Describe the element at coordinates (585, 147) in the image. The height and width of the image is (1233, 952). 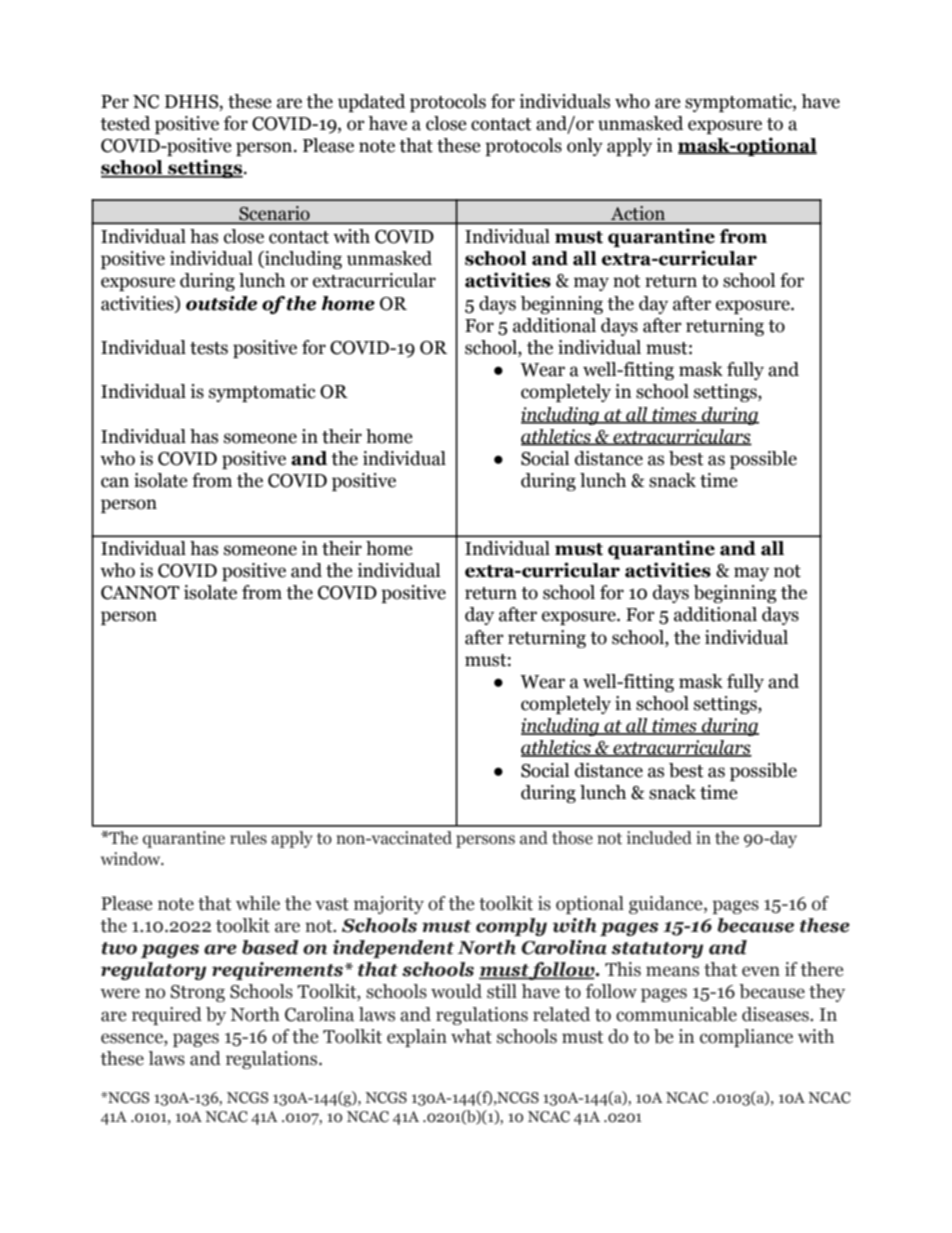
I see `only` at that location.
